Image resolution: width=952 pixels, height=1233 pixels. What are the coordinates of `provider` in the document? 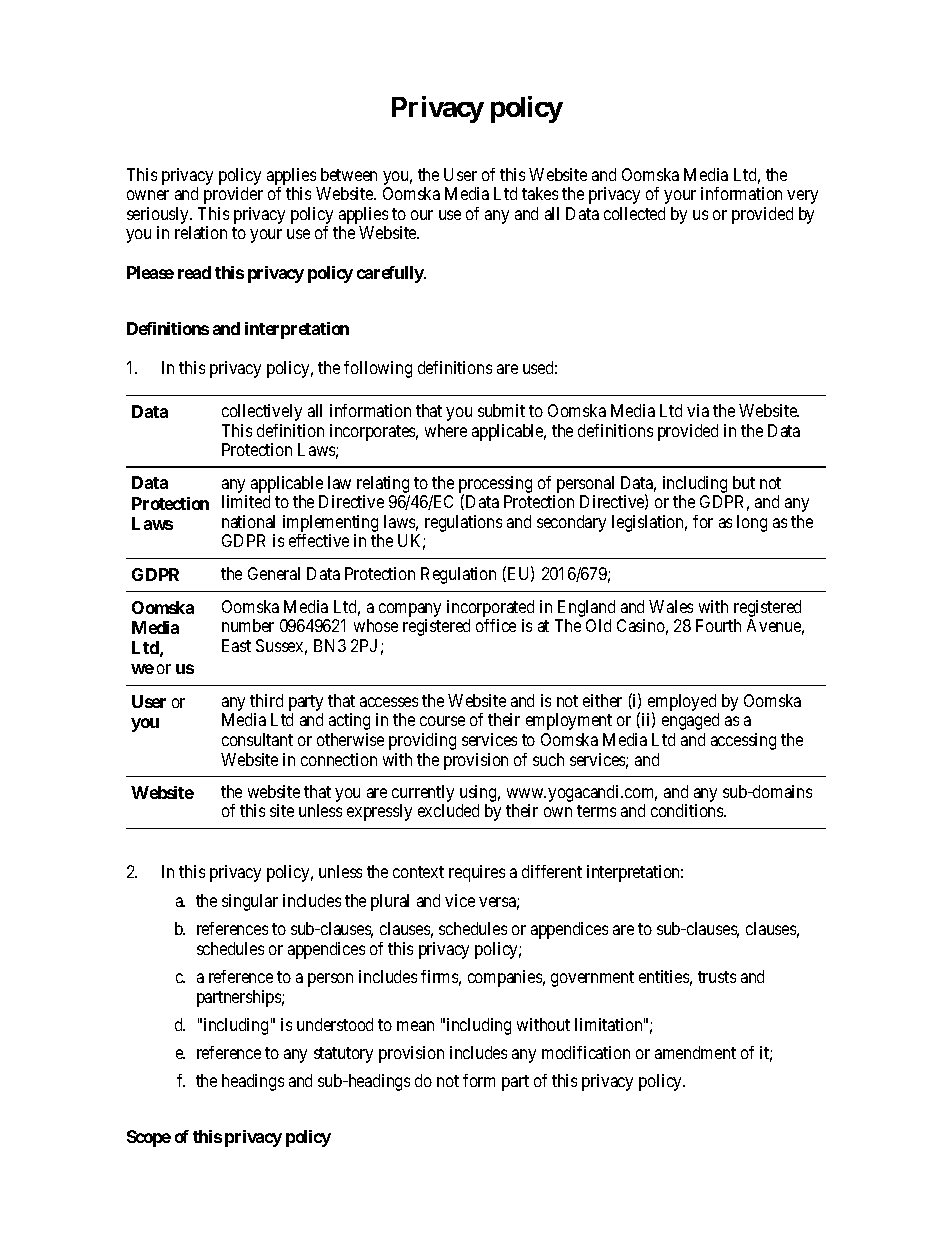 It's located at (233, 195).
